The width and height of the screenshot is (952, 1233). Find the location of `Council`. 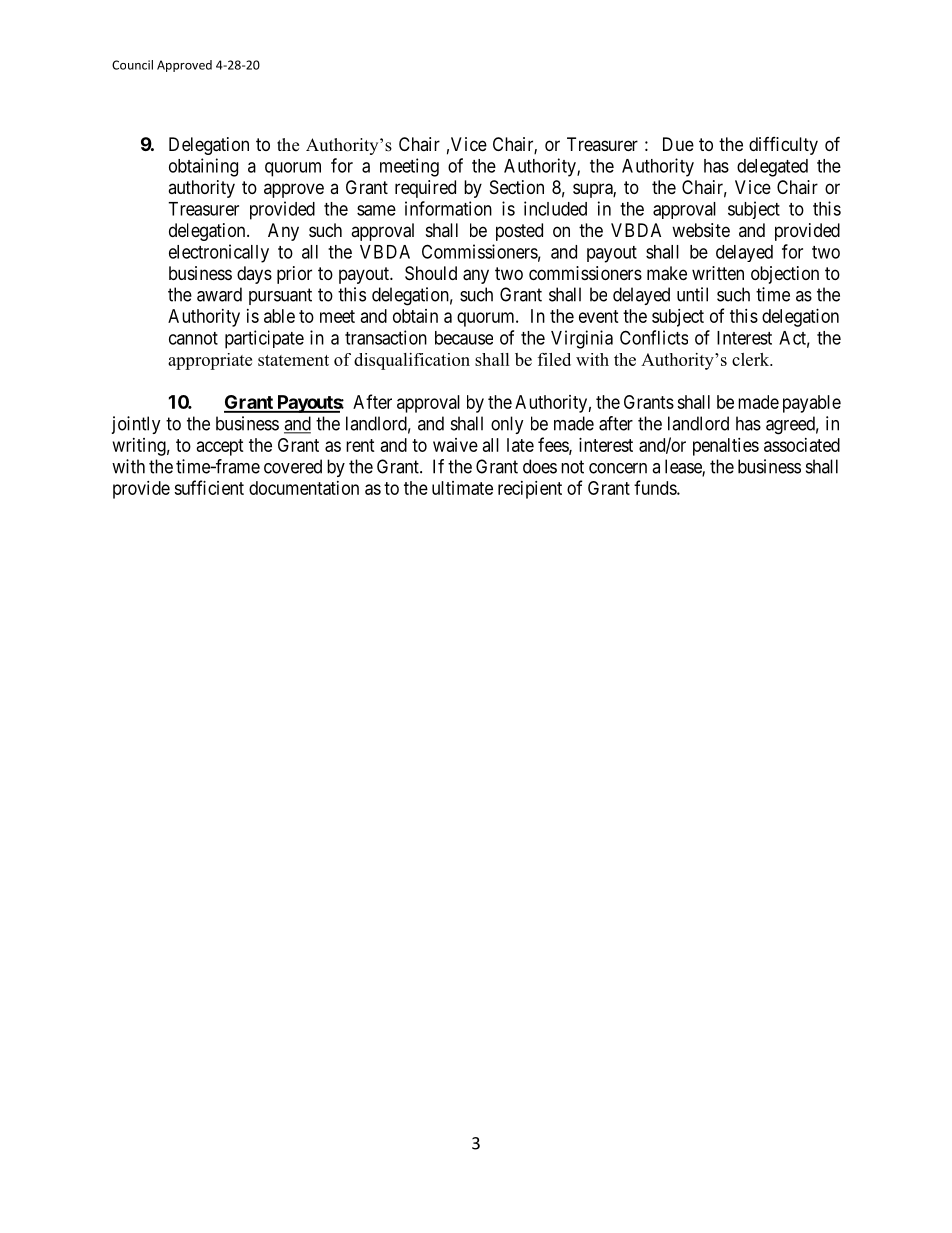

Council is located at coordinates (132, 65).
